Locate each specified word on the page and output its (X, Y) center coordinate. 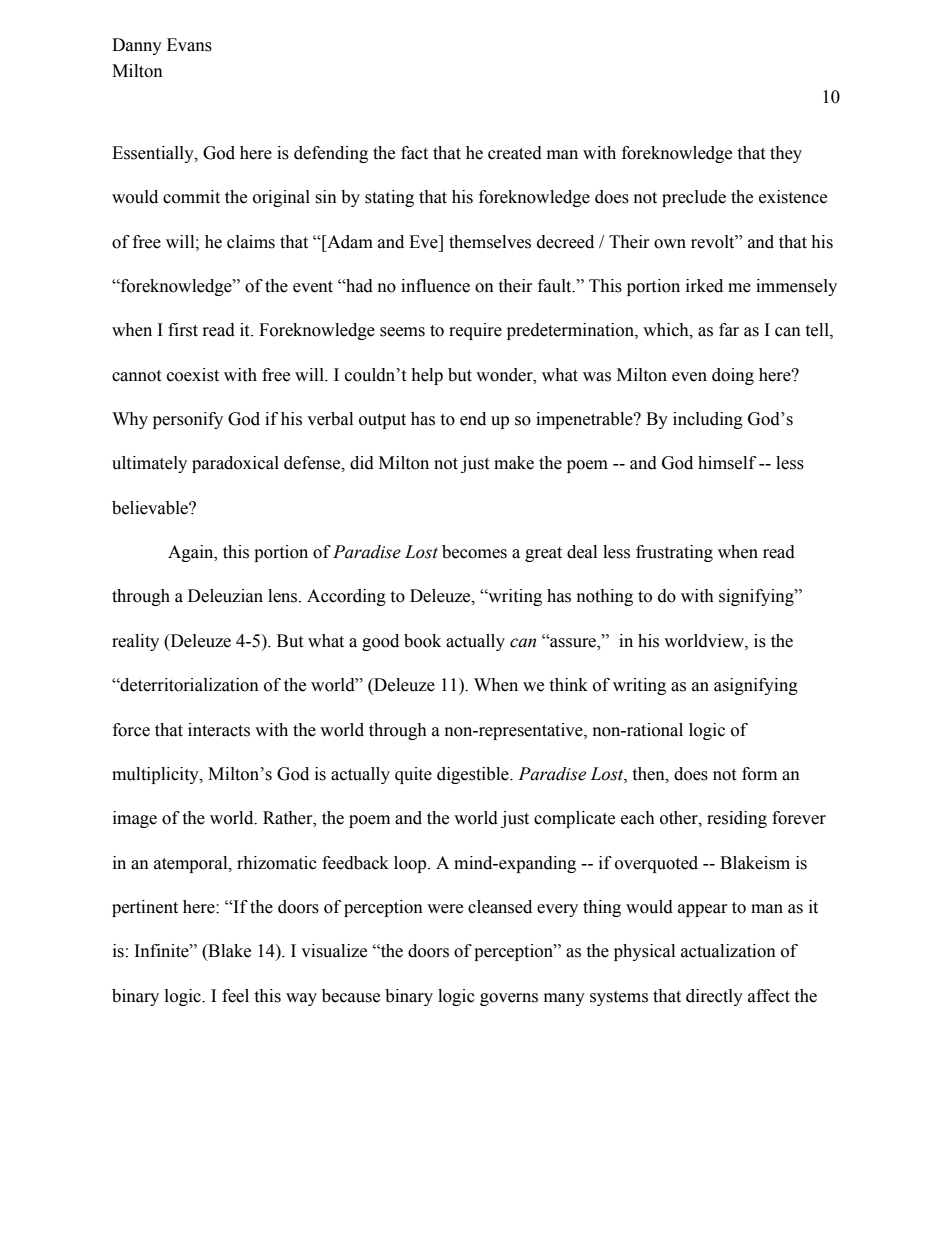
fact (414, 153)
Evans (189, 45)
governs (509, 999)
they (786, 154)
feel (235, 996)
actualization (728, 951)
